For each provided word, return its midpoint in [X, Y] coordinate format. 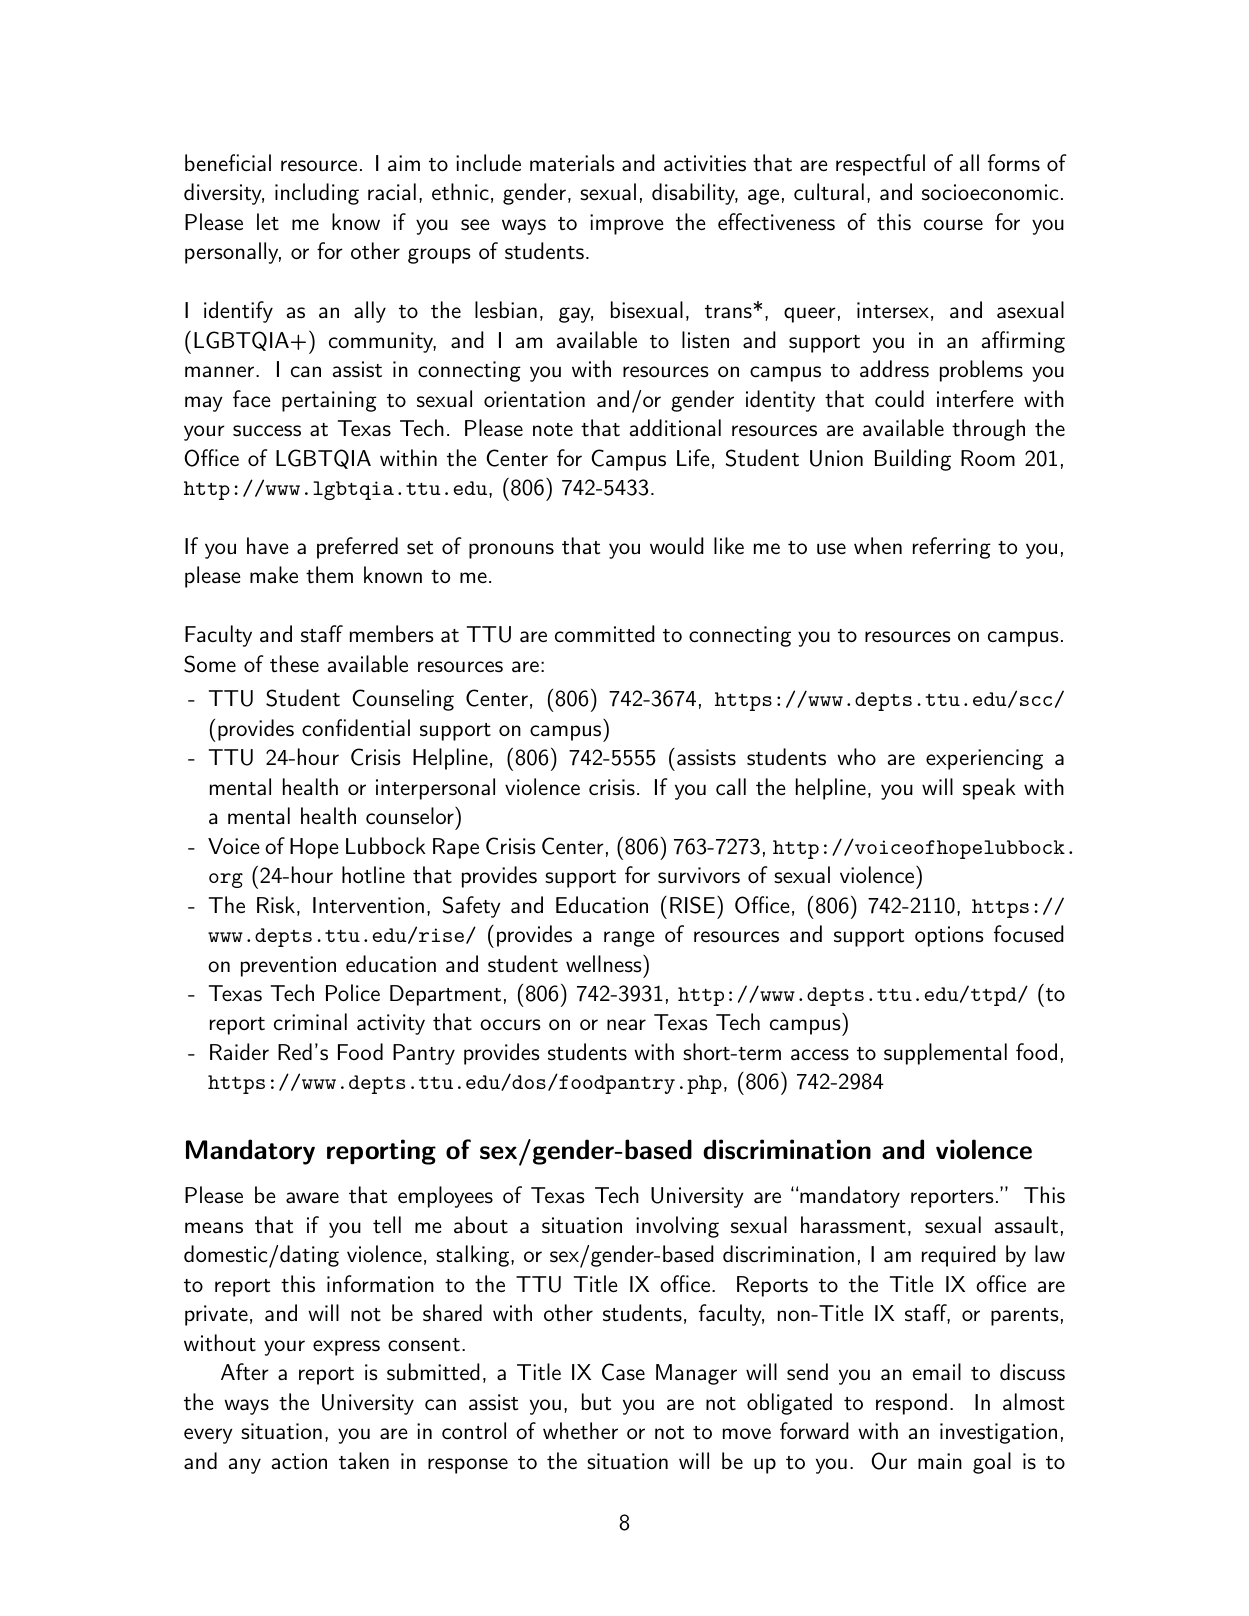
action [299, 1461]
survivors [699, 875]
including [317, 194]
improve [627, 224]
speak [989, 789]
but [596, 1401]
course [953, 225]
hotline [373, 875]
